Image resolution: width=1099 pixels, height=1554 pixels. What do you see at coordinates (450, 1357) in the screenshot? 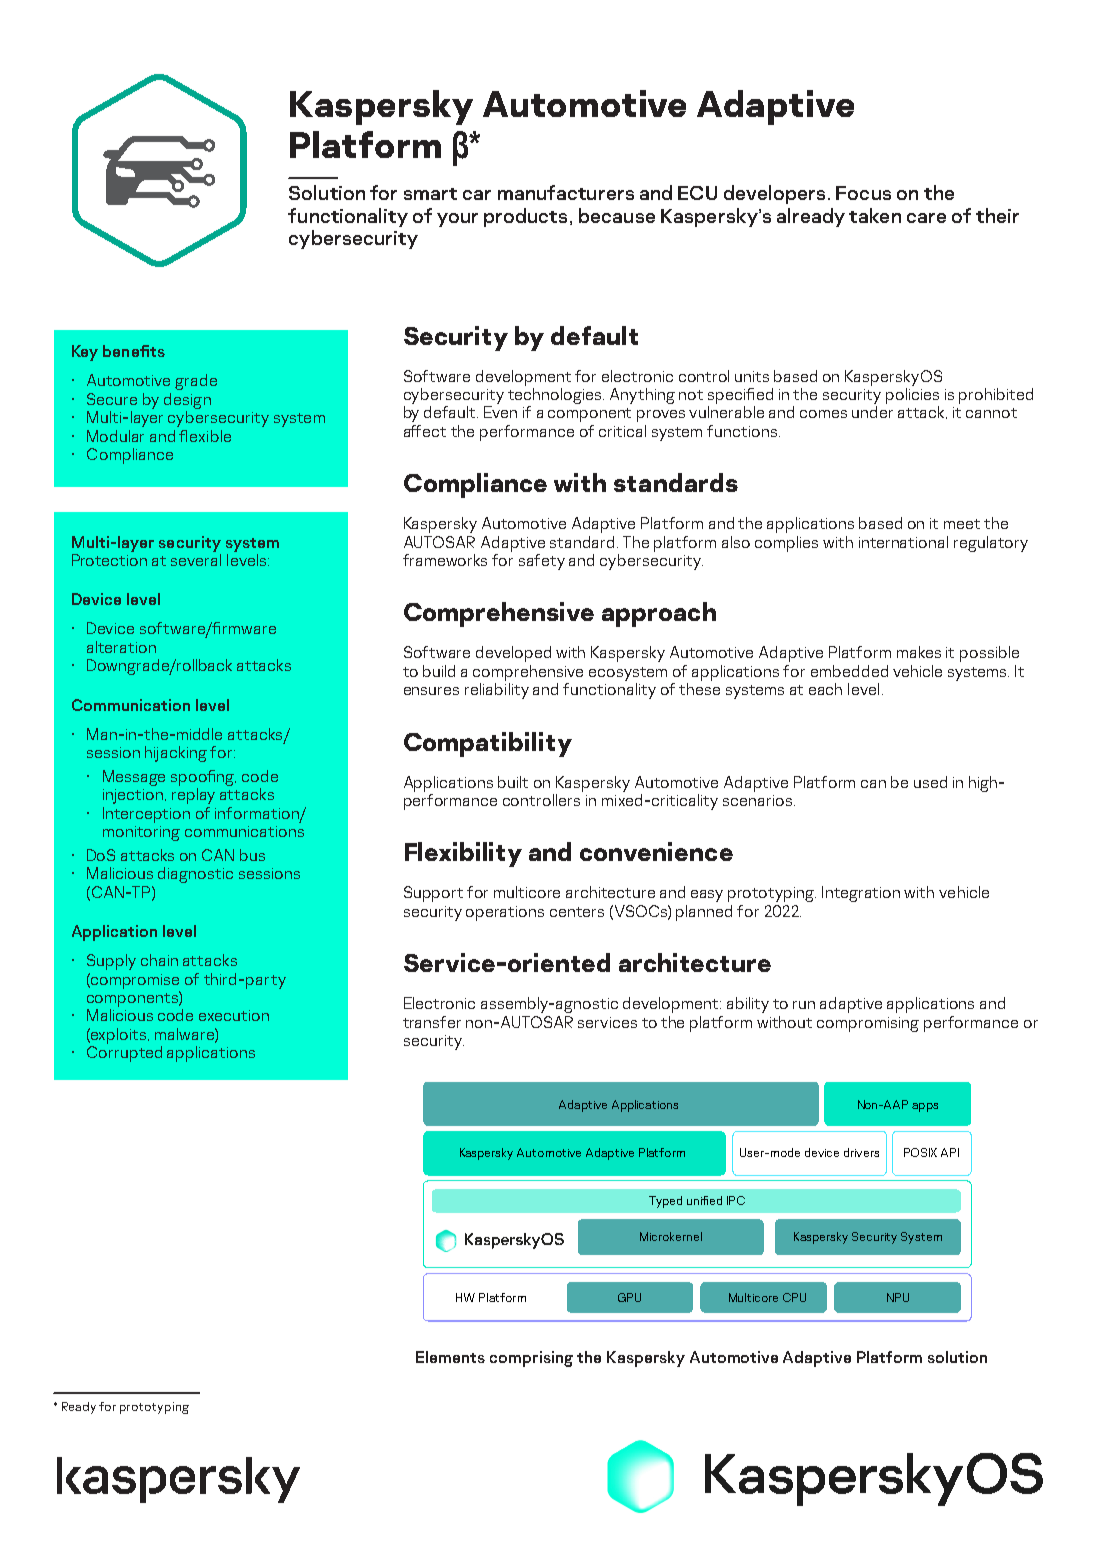
I see `Elements` at bounding box center [450, 1357].
